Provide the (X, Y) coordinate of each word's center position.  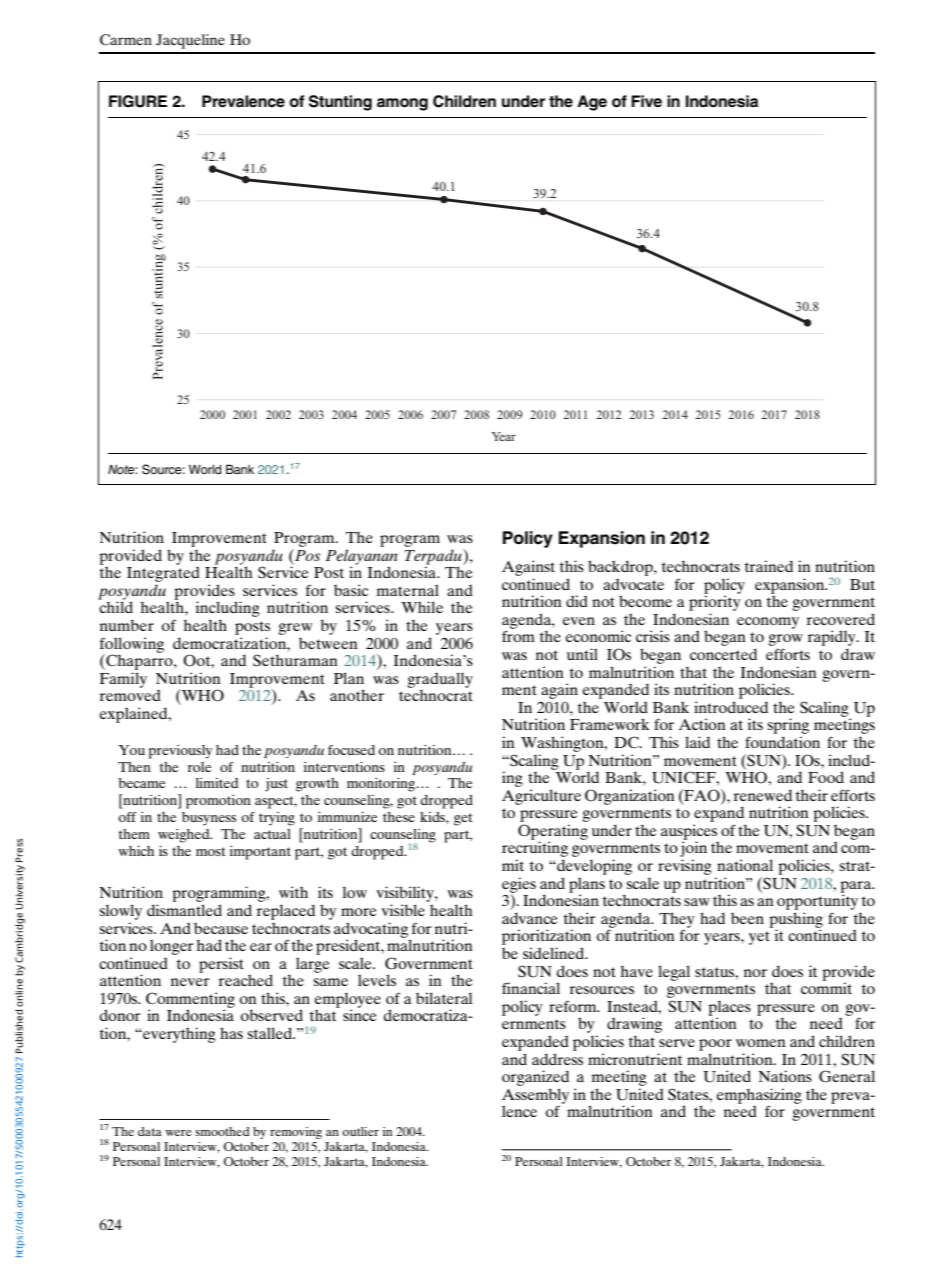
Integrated (163, 573)
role (199, 767)
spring (788, 727)
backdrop (621, 568)
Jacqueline (190, 41)
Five (646, 101)
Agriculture (541, 797)
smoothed (222, 1131)
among (402, 104)
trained (769, 566)
